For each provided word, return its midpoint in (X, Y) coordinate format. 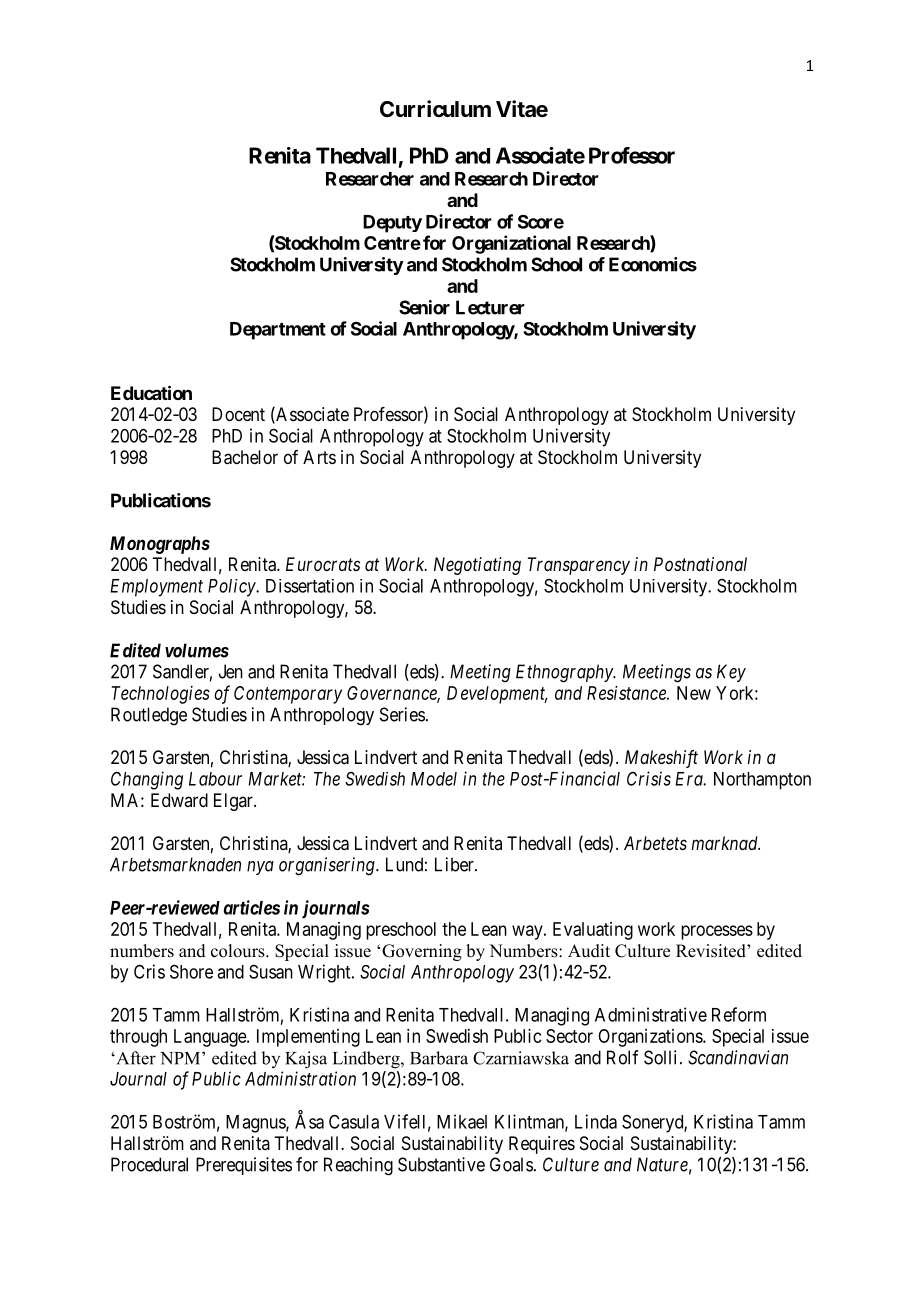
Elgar (234, 802)
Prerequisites (244, 1166)
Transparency (578, 566)
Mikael (462, 1121)
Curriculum (435, 108)
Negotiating (477, 566)
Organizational (511, 244)
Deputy (392, 224)
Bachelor (245, 457)
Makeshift (661, 759)
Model (434, 779)
